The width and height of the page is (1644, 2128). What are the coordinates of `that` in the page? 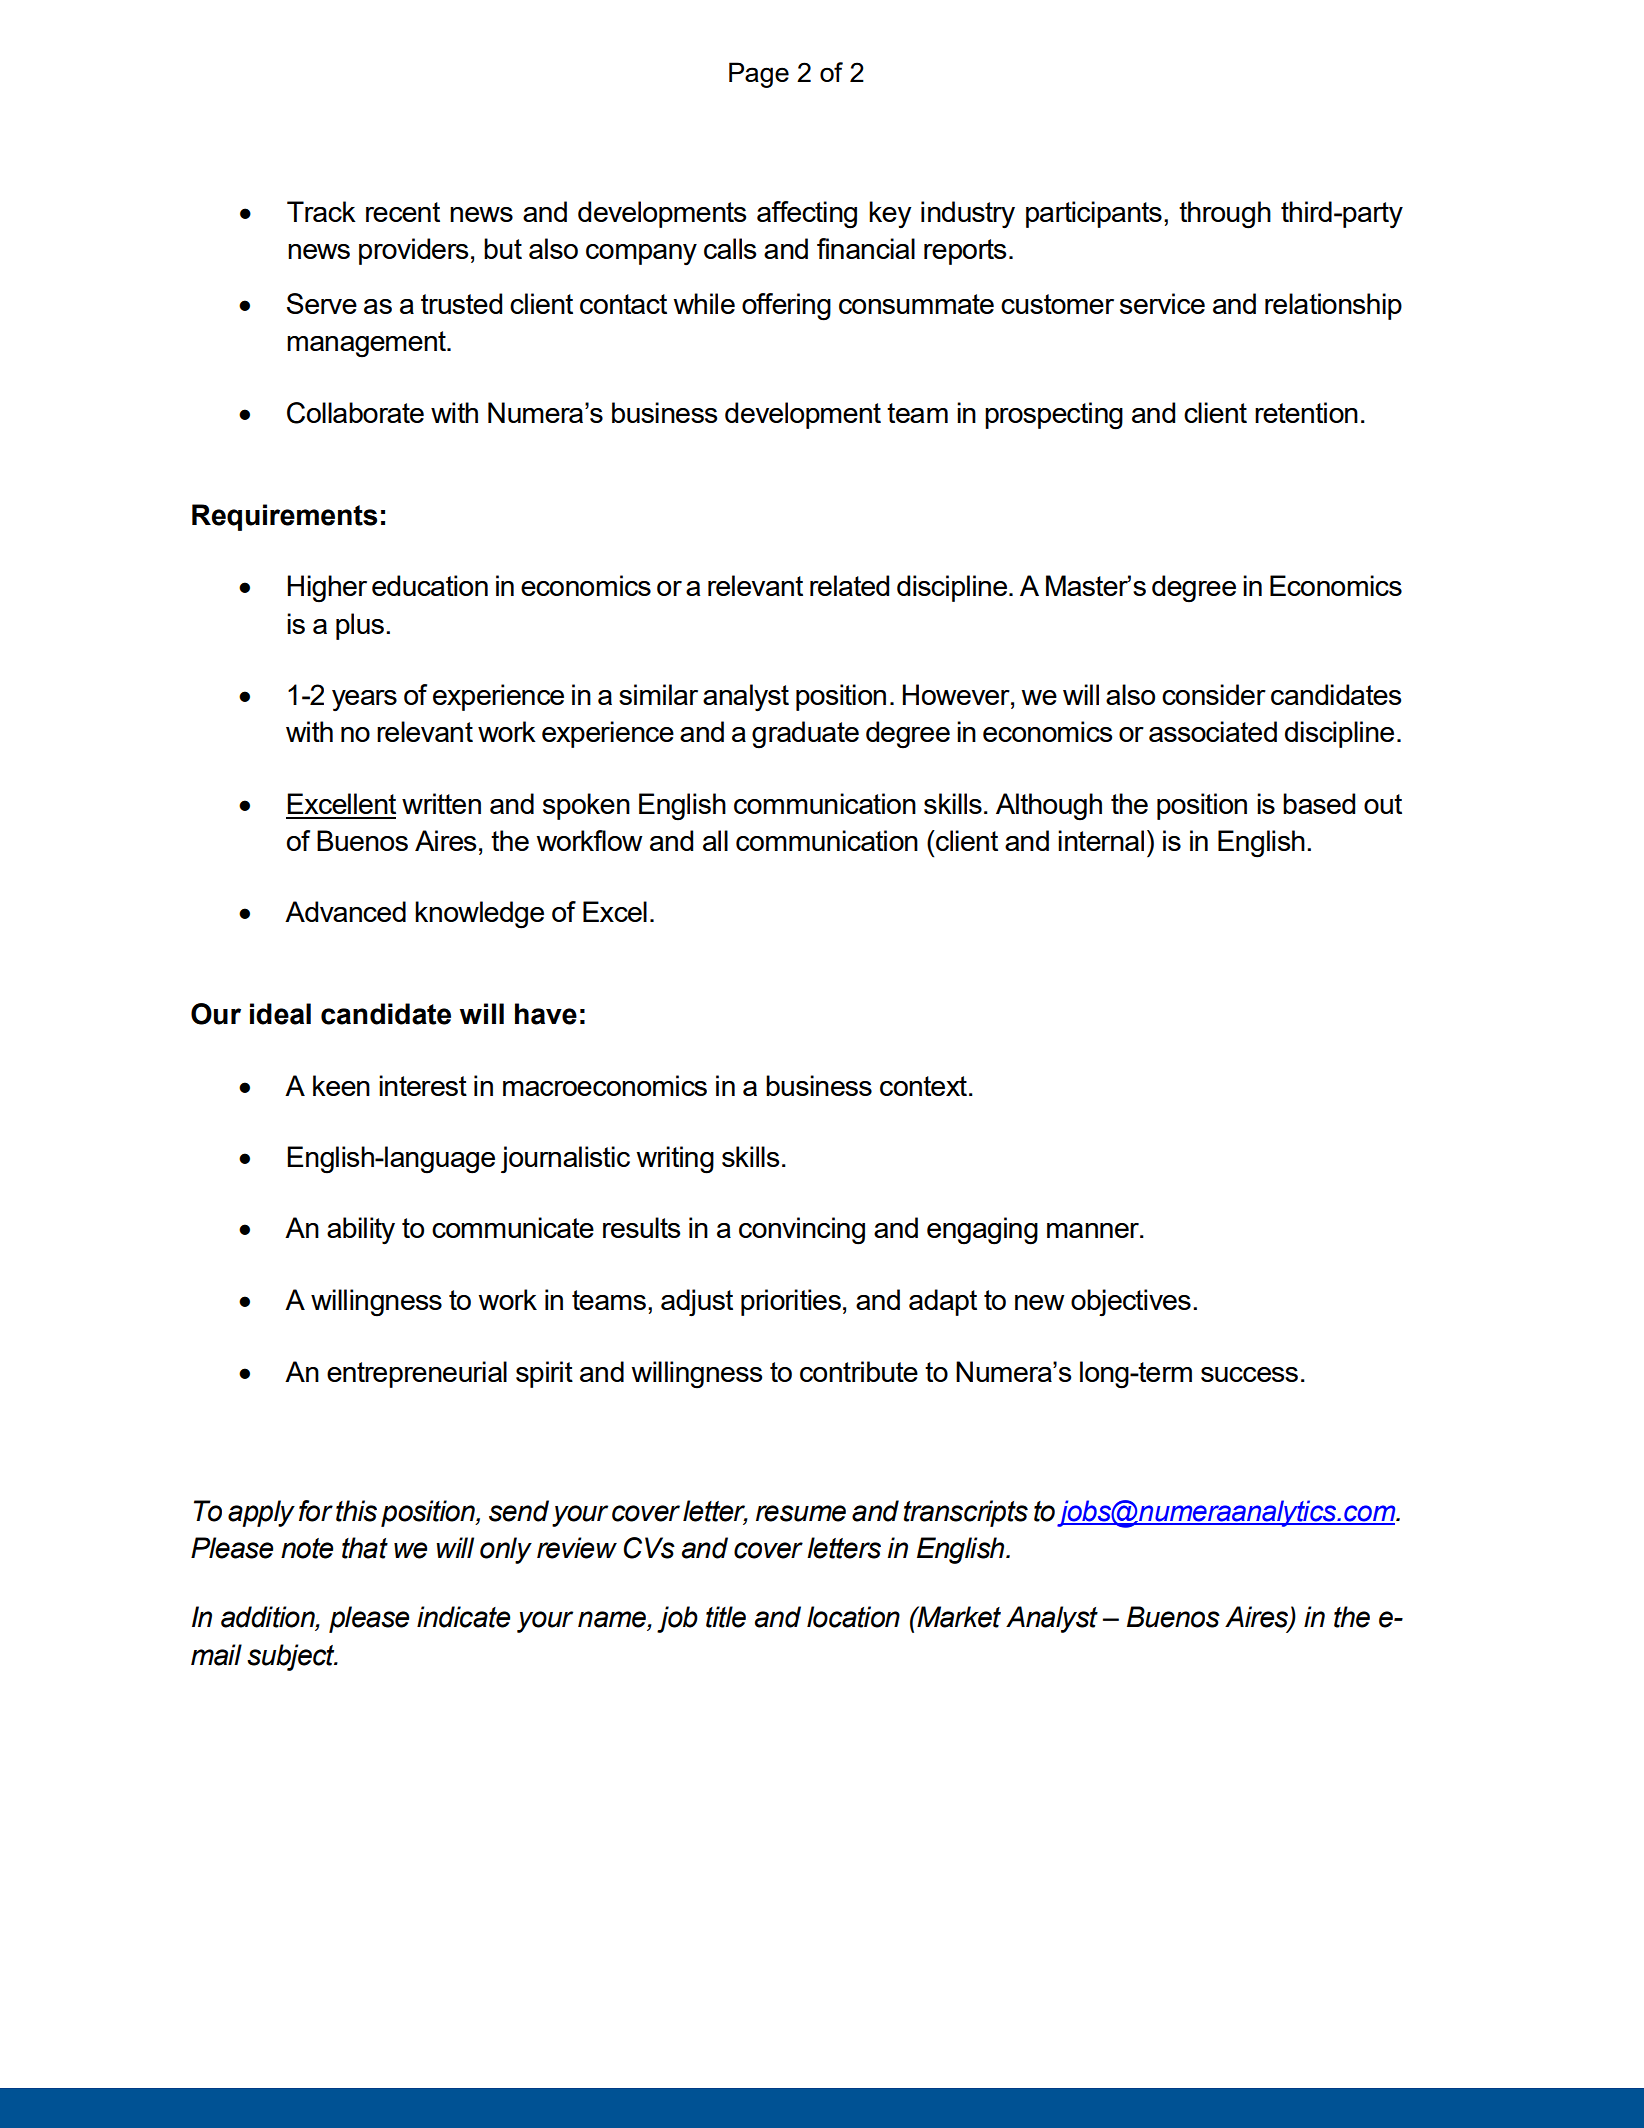 It's located at (365, 1548).
